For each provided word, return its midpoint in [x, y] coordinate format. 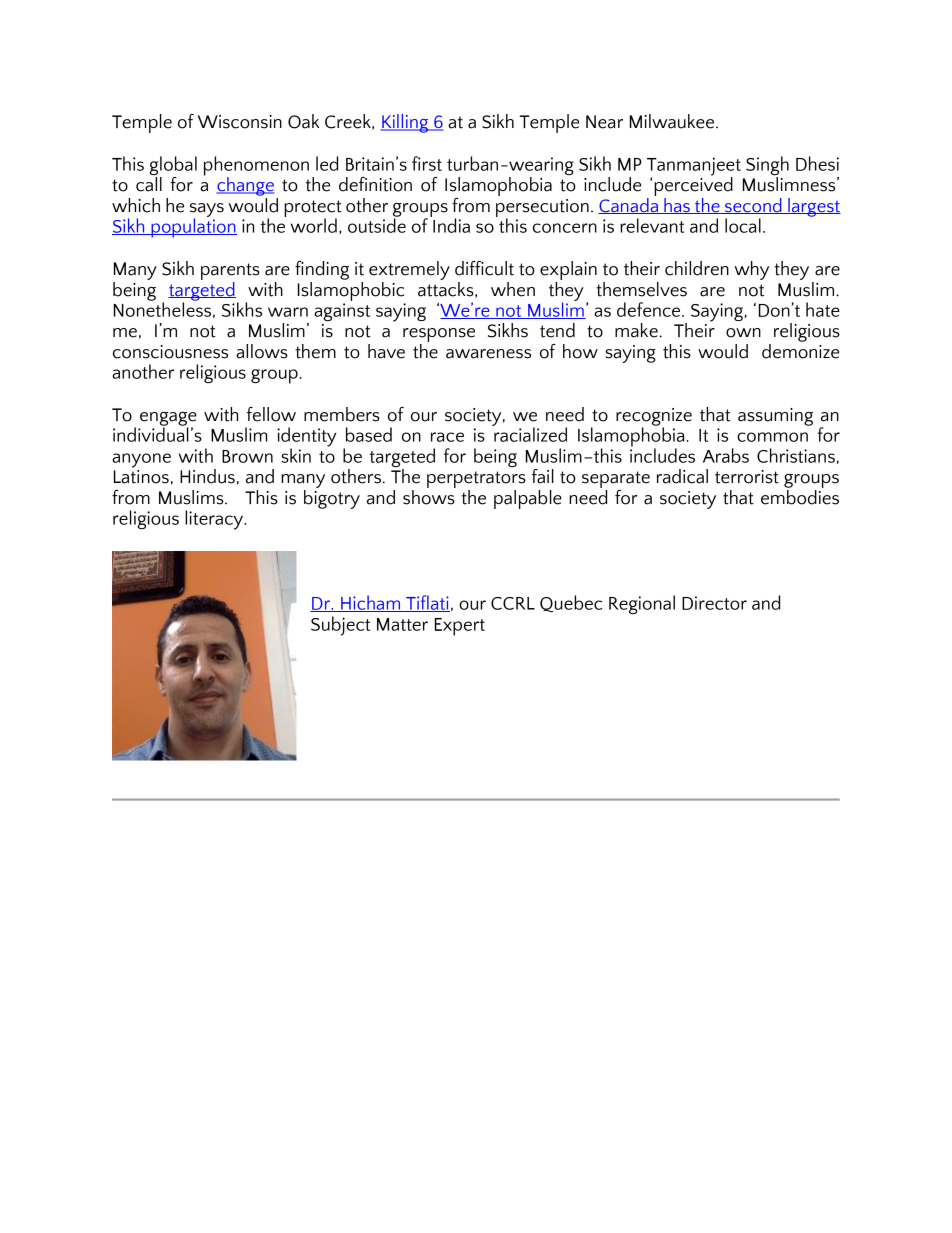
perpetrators [476, 479]
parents [230, 271]
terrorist [747, 477]
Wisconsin [240, 122]
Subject [340, 626]
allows [262, 351]
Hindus [207, 476]
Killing [406, 123]
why [751, 270]
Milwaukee [672, 121]
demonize [800, 350]
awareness [488, 354]
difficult [484, 268]
